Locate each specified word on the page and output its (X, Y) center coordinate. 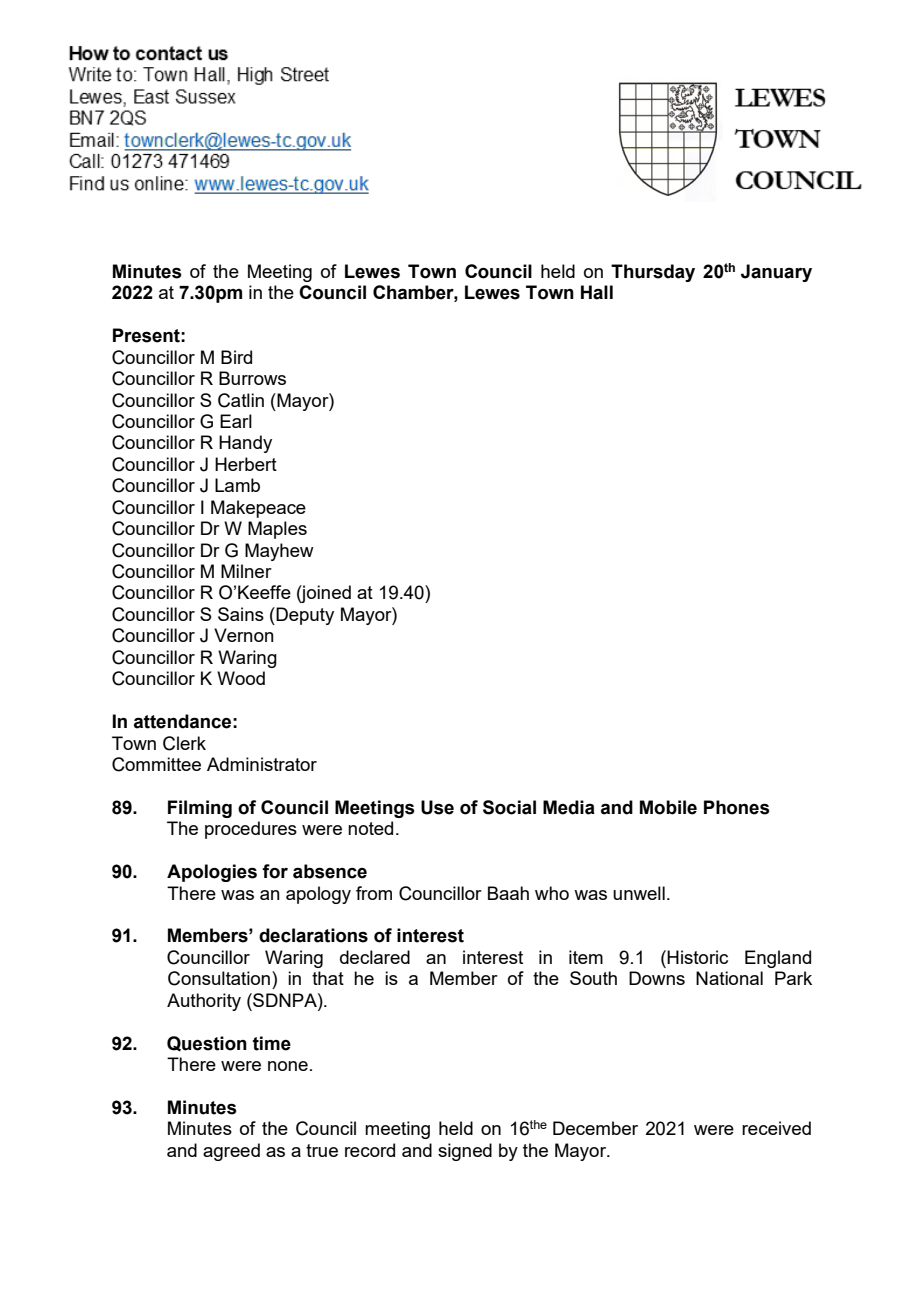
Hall (597, 292)
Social (509, 807)
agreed (231, 1152)
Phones (737, 807)
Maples (277, 530)
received (776, 1128)
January (776, 273)
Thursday (653, 273)
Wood (241, 678)
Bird (236, 357)
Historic (697, 957)
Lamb (237, 485)
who (552, 893)
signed (465, 1152)
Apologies (212, 873)
